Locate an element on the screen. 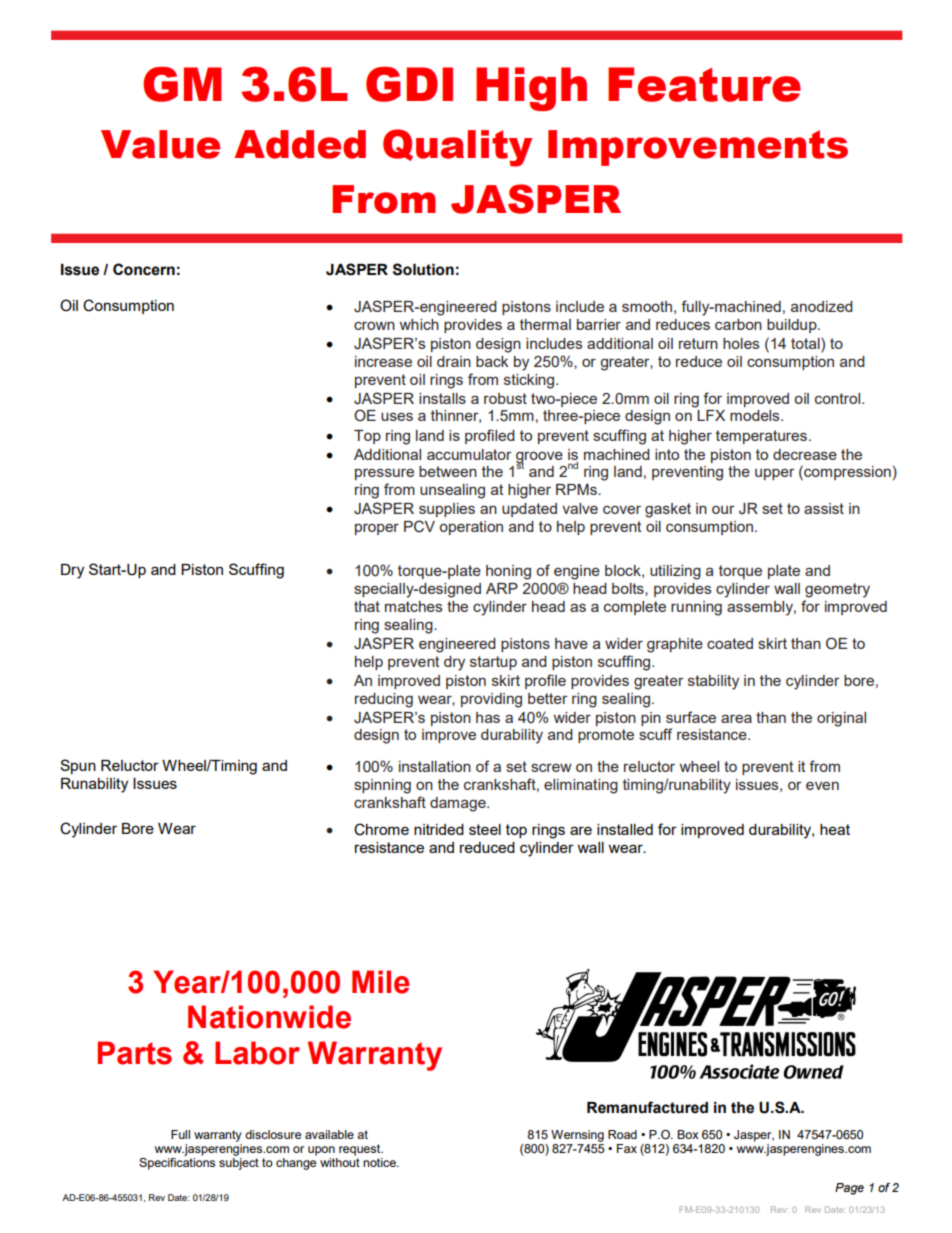 The width and height of the screenshot is (952, 1233). that is located at coordinates (367, 606).
